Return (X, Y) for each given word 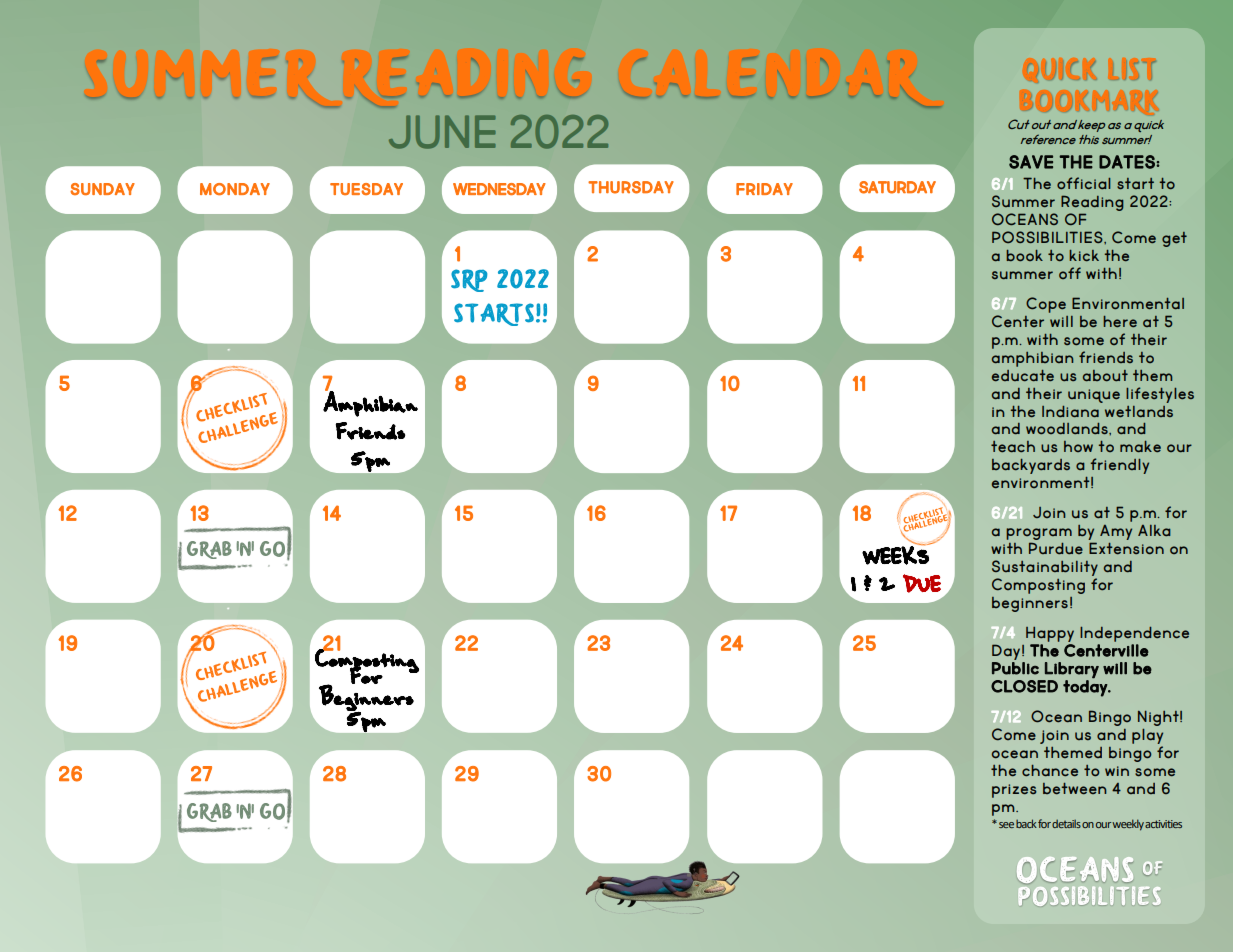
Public (1015, 668)
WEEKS (896, 554)
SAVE (1031, 162)
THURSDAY (631, 187)
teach (1013, 446)
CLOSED (1024, 686)
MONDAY (235, 189)
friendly (1120, 466)
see (1006, 825)
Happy (1050, 636)
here (1120, 321)
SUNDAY (102, 189)
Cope (1046, 305)
